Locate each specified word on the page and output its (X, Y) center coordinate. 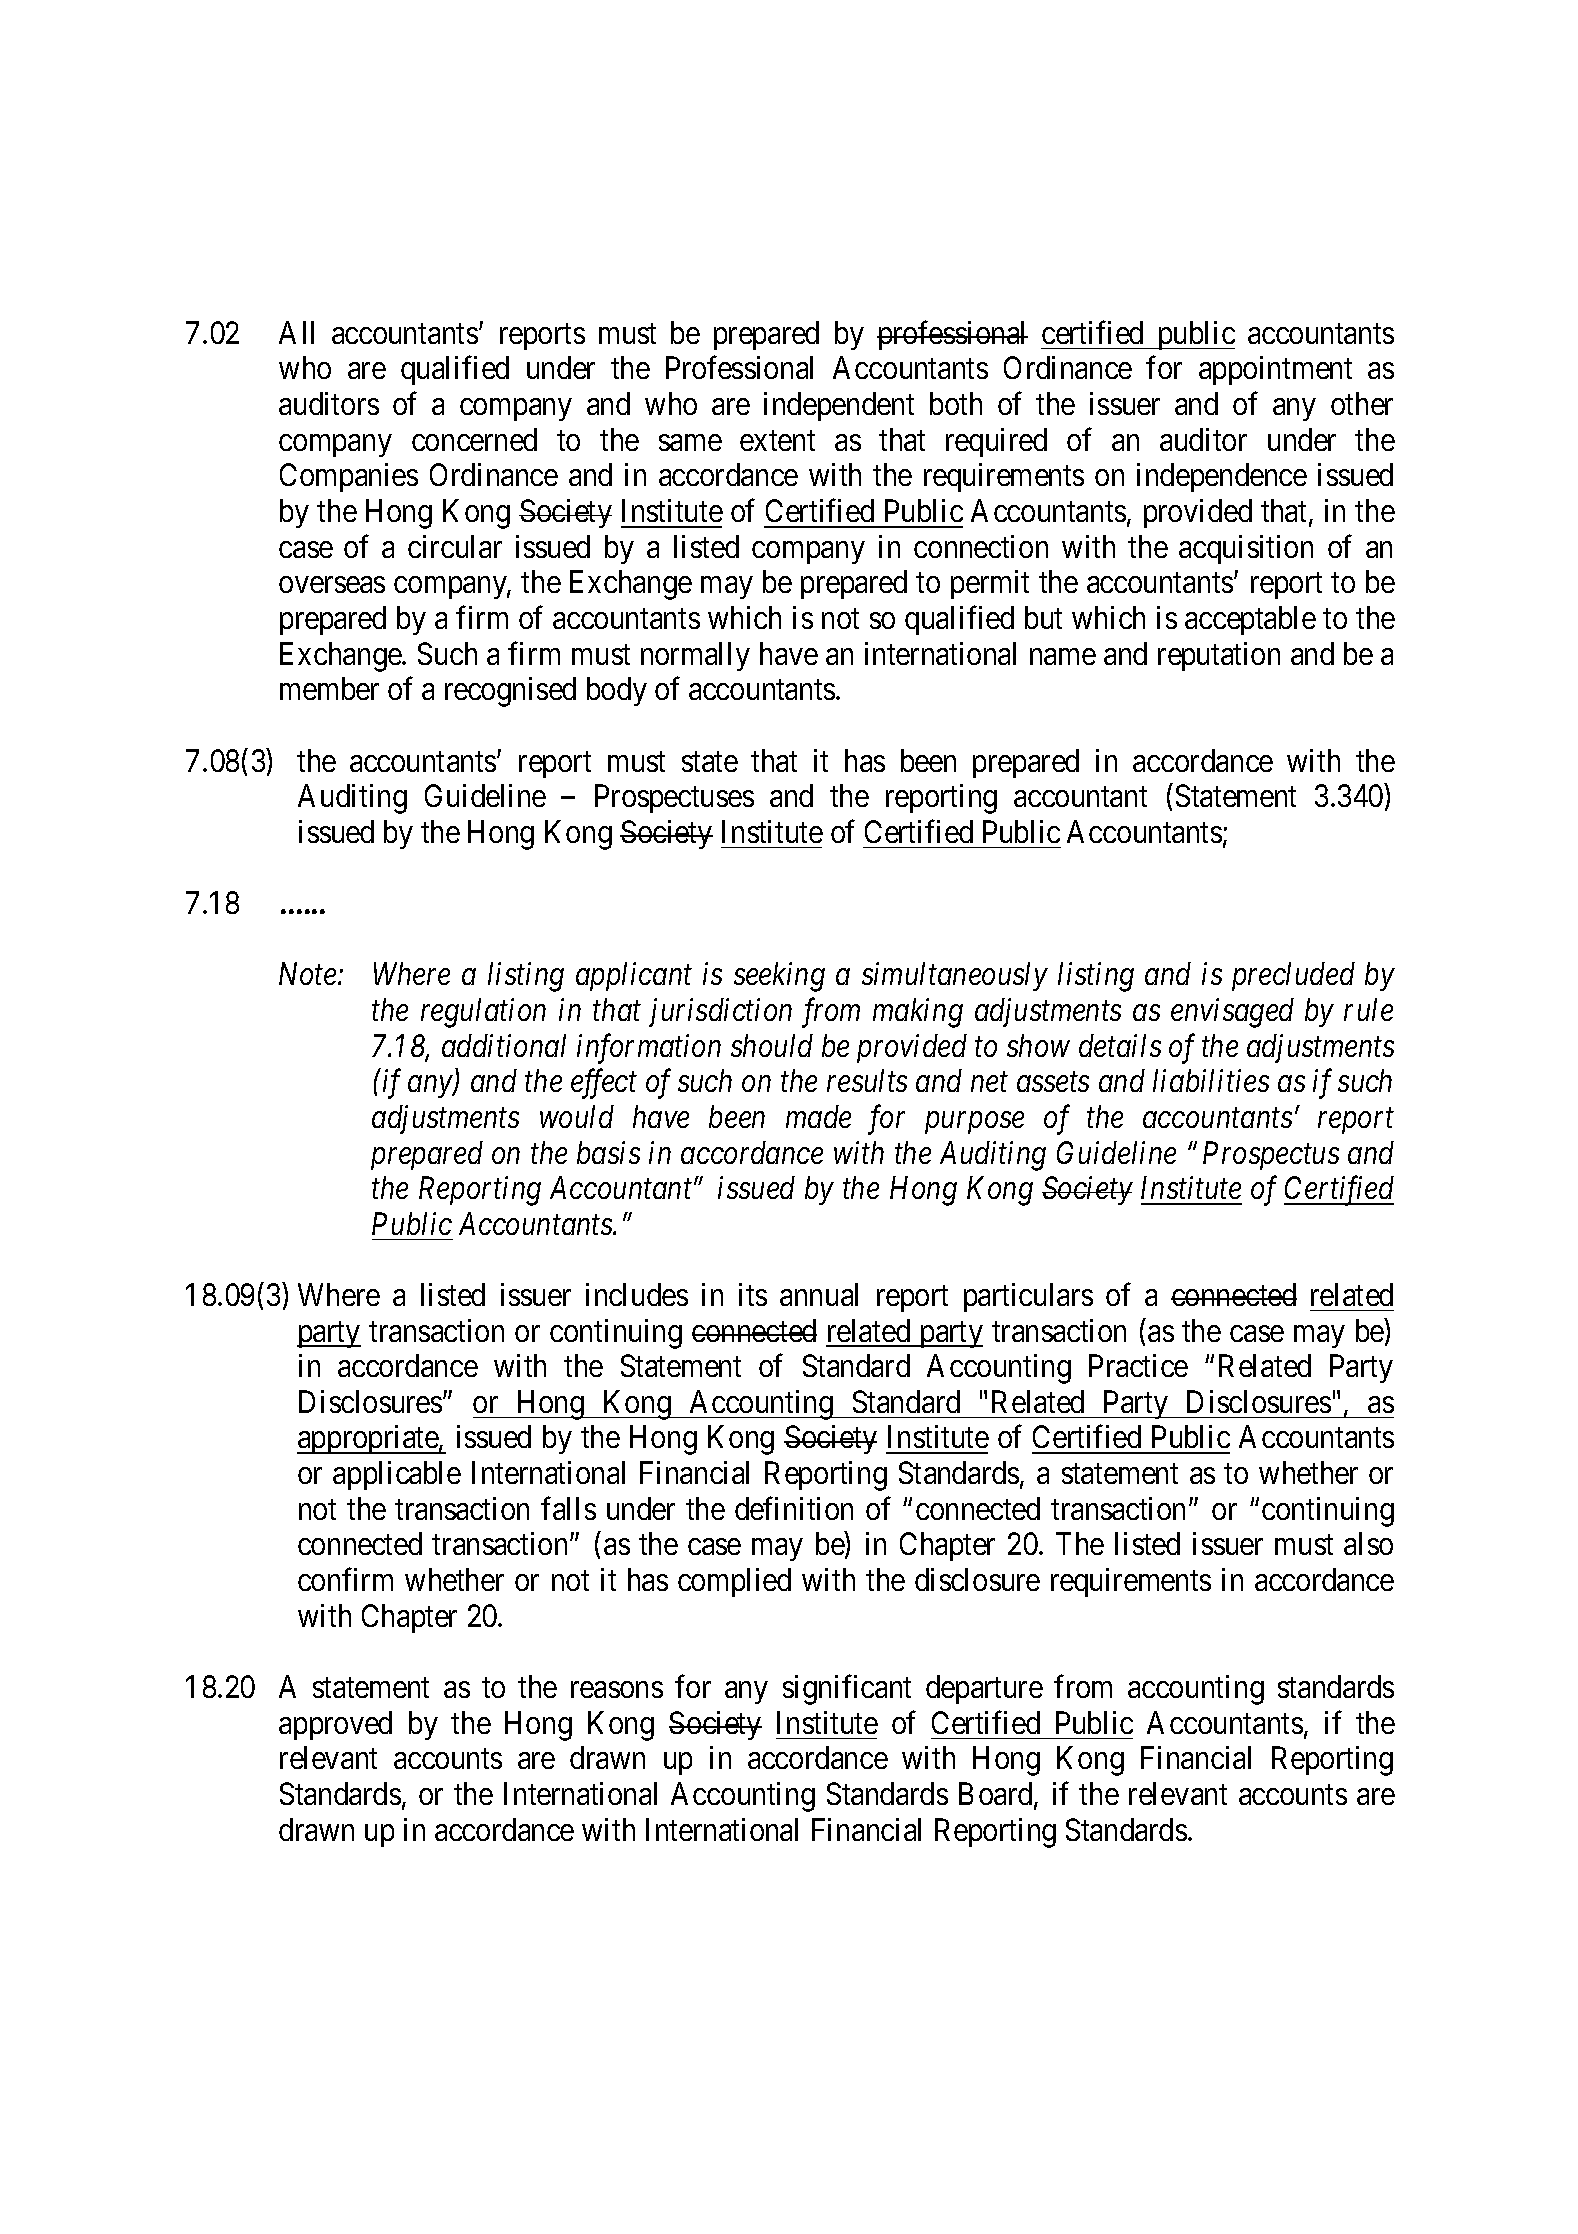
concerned (474, 439)
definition (794, 1508)
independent (839, 406)
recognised (510, 692)
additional (504, 1045)
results (867, 1080)
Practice (1138, 1365)
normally (695, 656)
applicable (397, 1475)
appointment (1275, 370)
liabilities (1211, 1080)
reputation (1219, 656)
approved (335, 1725)
